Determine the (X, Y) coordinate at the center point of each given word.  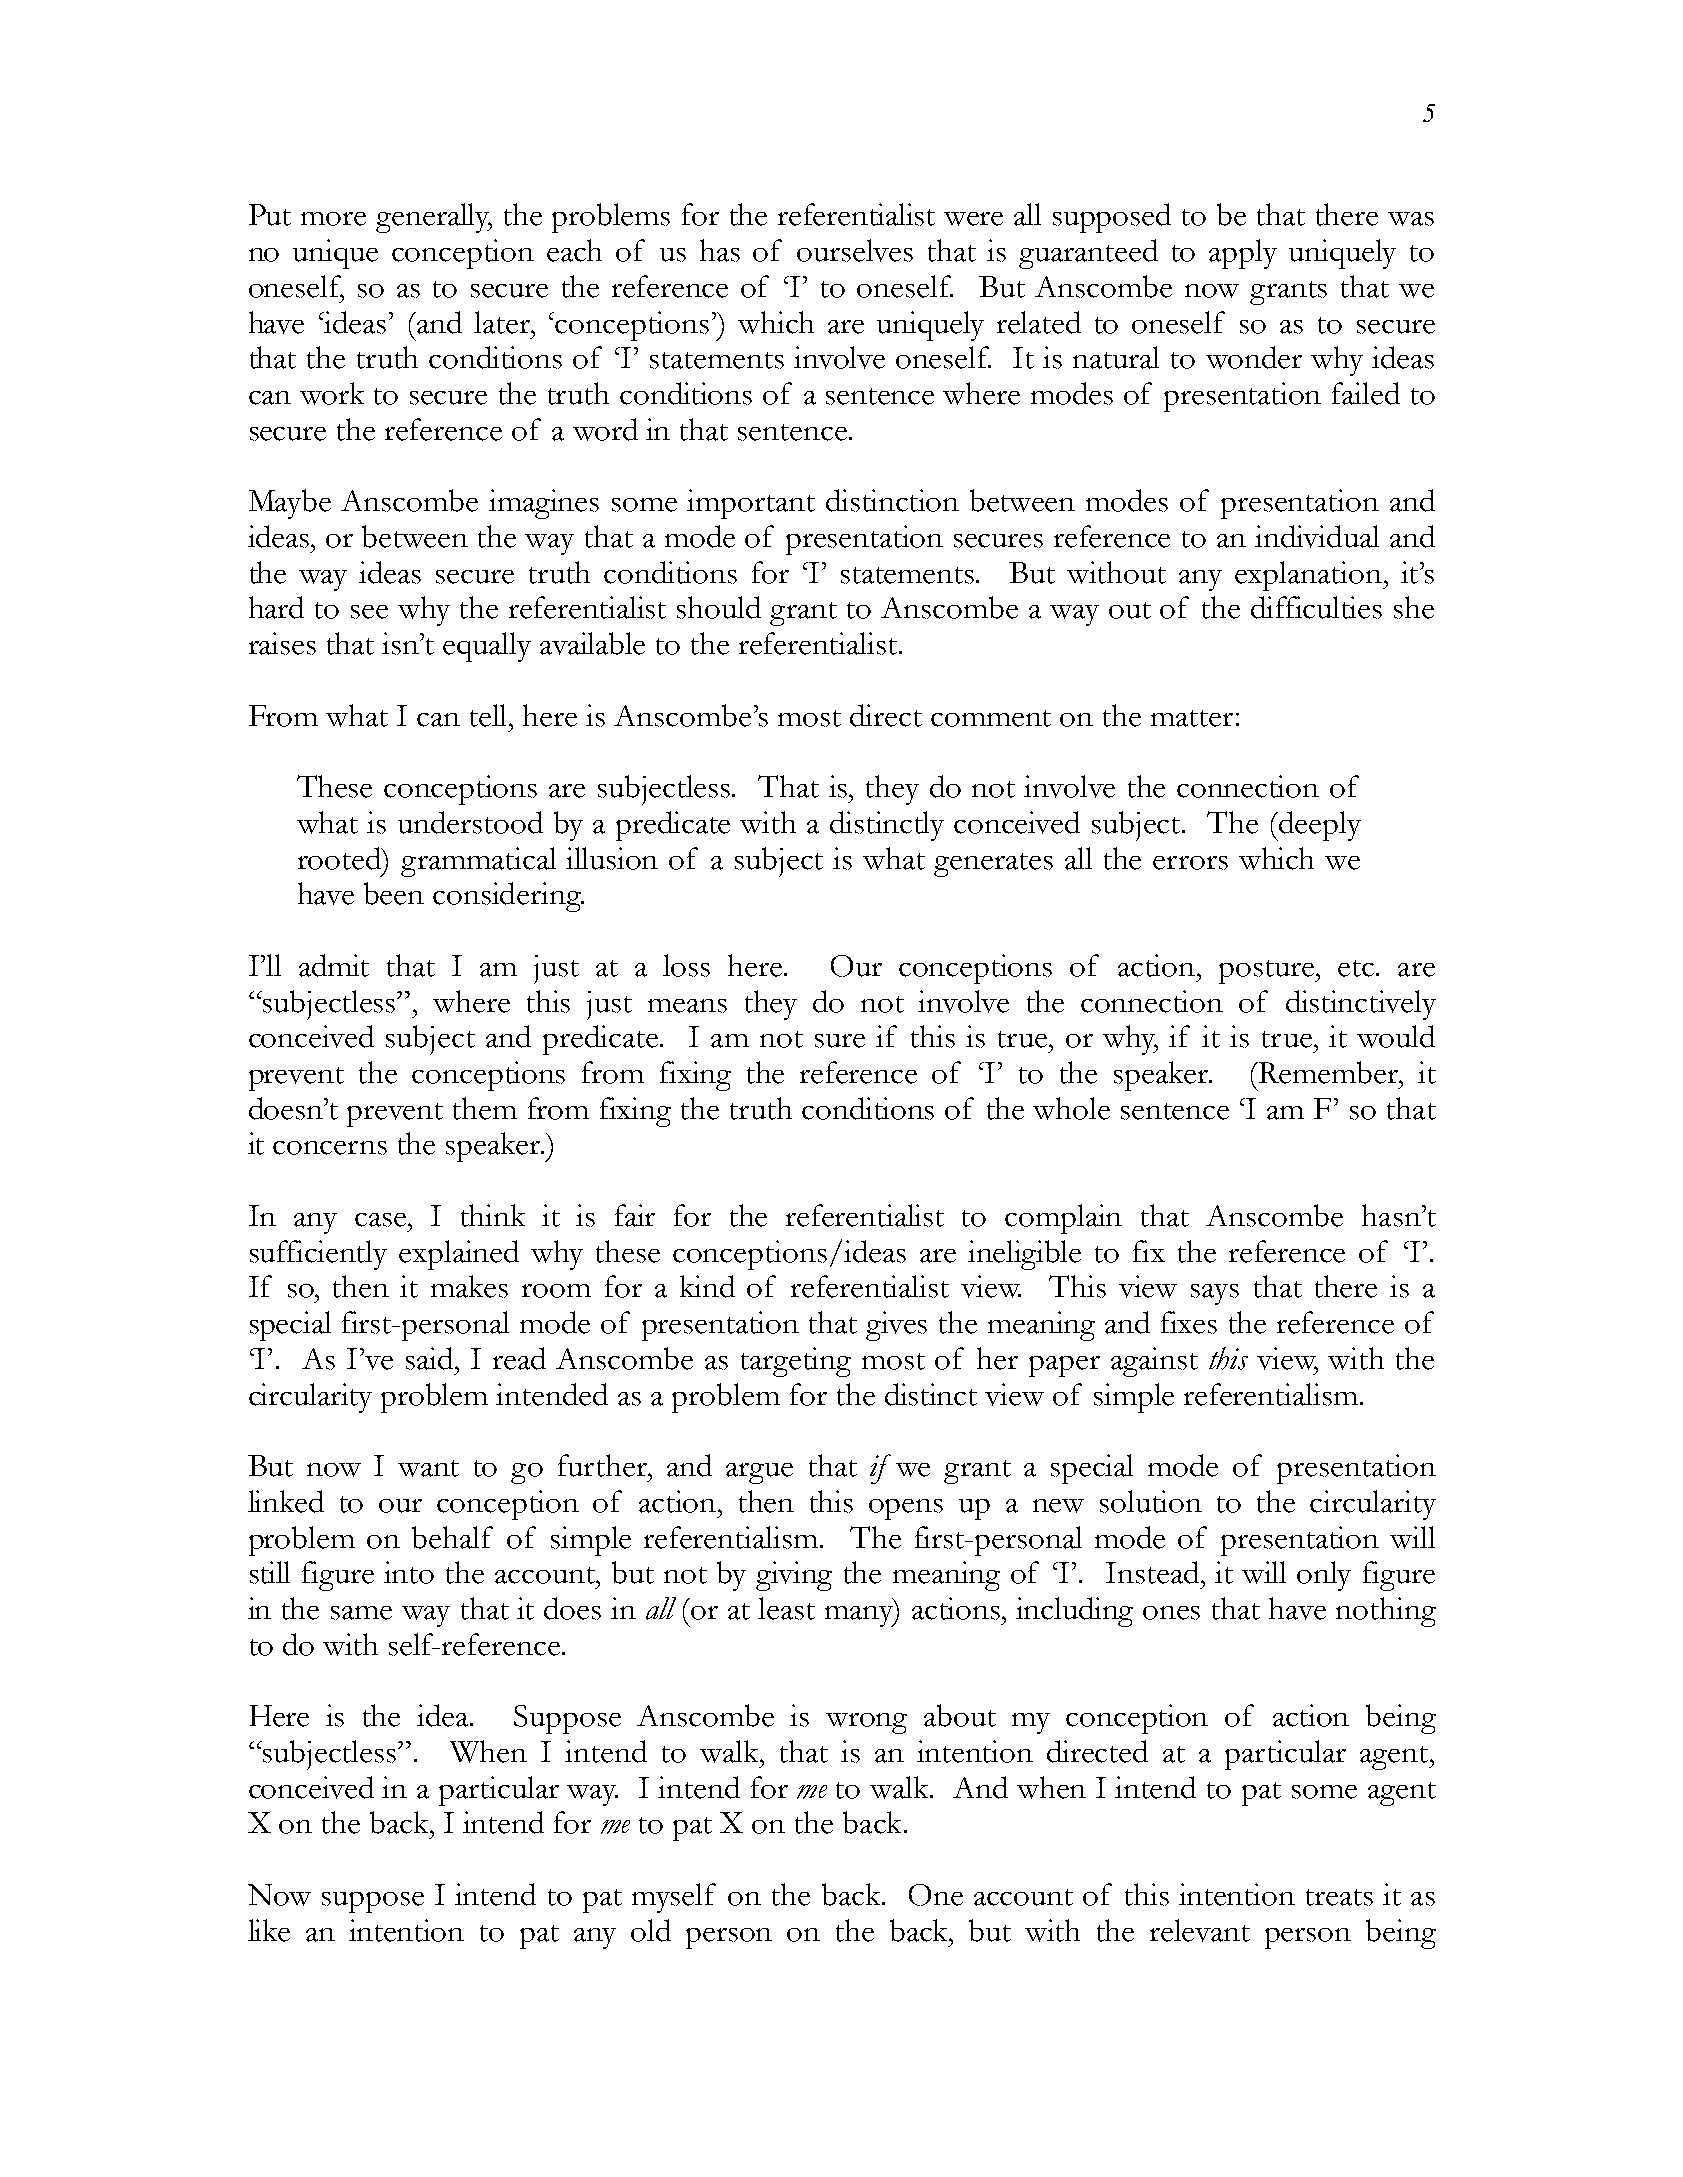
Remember (1328, 1072)
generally (434, 218)
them (485, 1108)
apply (1243, 254)
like (269, 1930)
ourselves (855, 250)
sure (840, 1041)
